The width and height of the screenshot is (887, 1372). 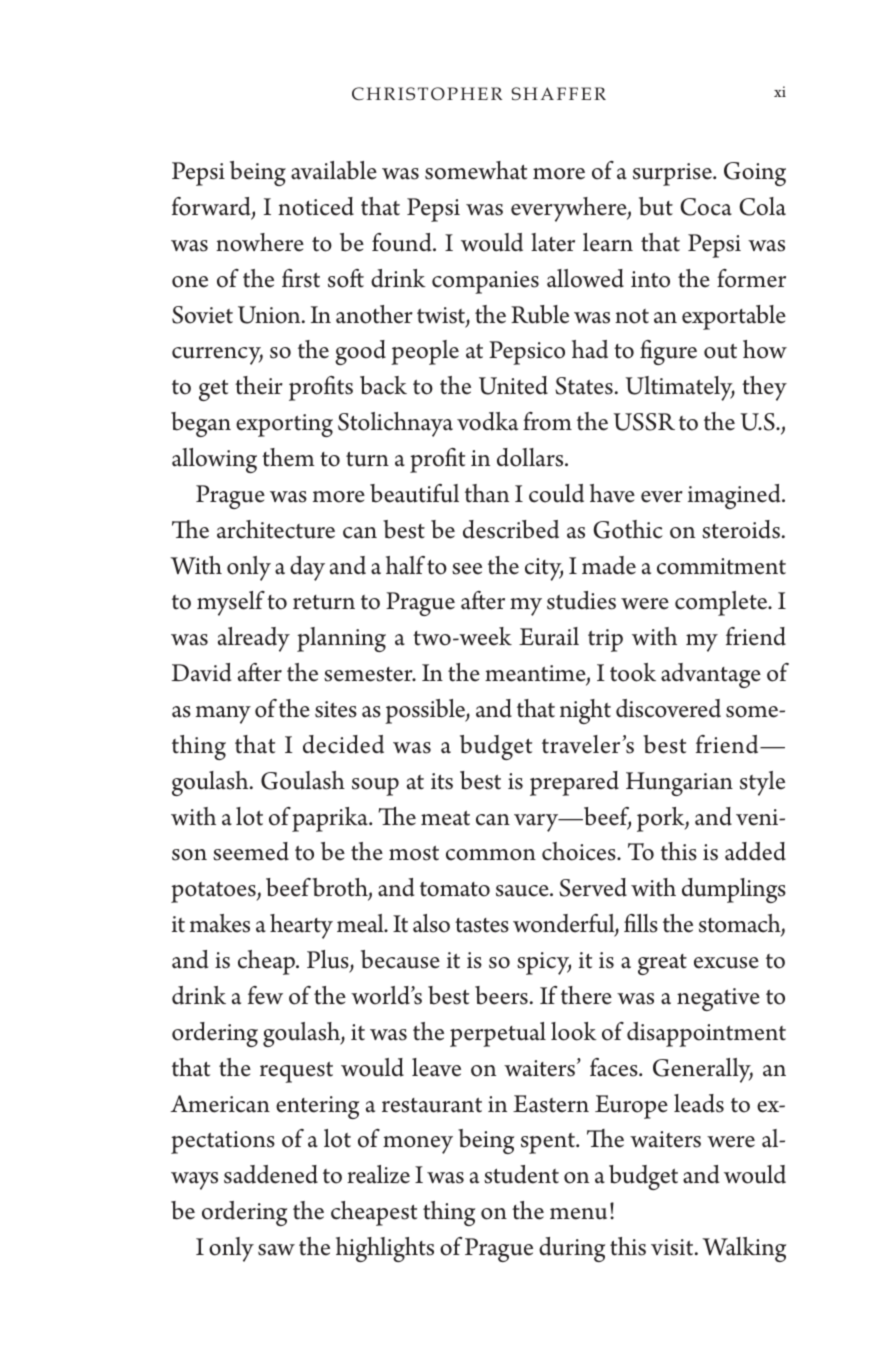 What do you see at coordinates (673, 174) in the screenshot?
I see `surprise` at bounding box center [673, 174].
